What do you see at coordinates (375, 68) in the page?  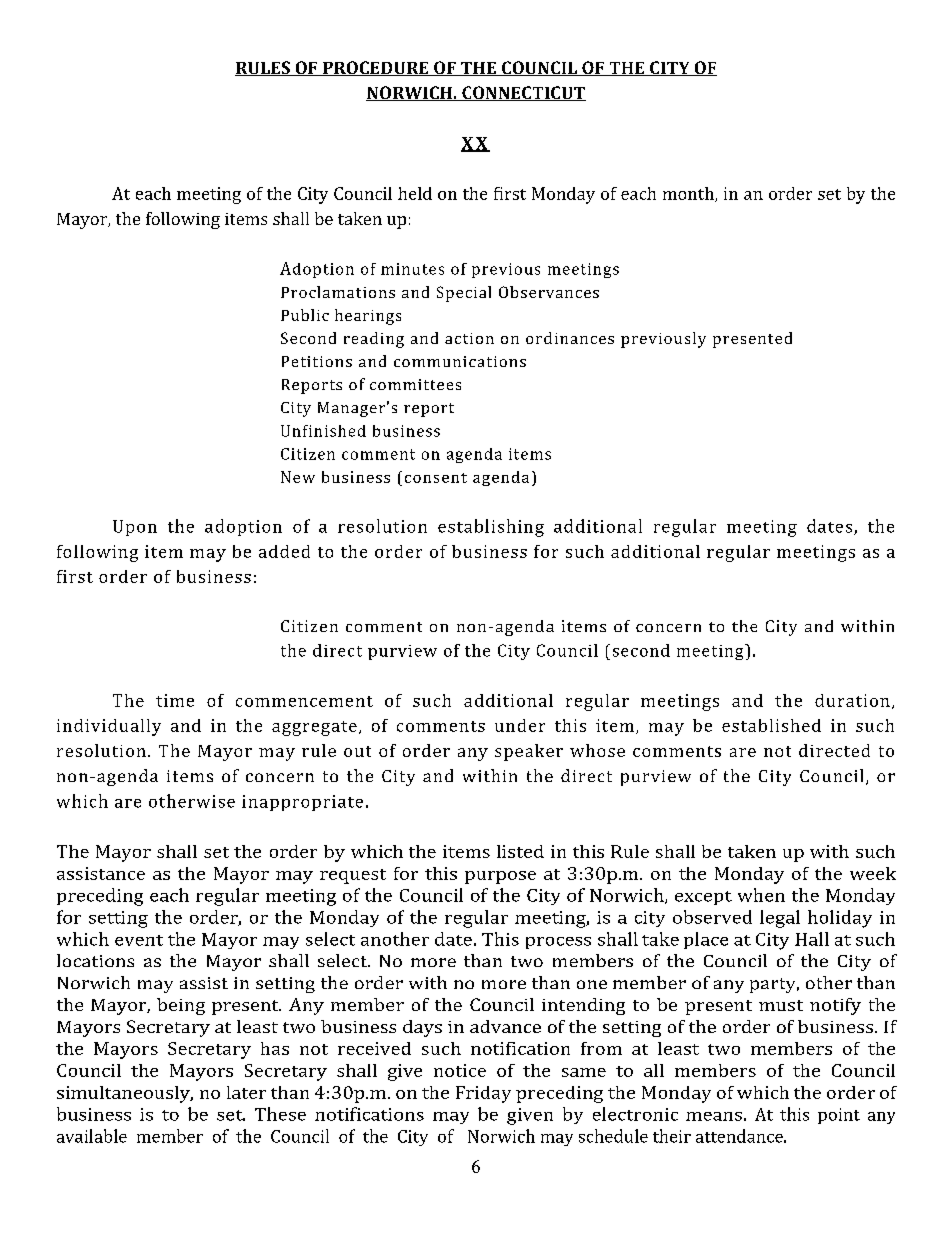 I see `PROCEDURE` at bounding box center [375, 68].
